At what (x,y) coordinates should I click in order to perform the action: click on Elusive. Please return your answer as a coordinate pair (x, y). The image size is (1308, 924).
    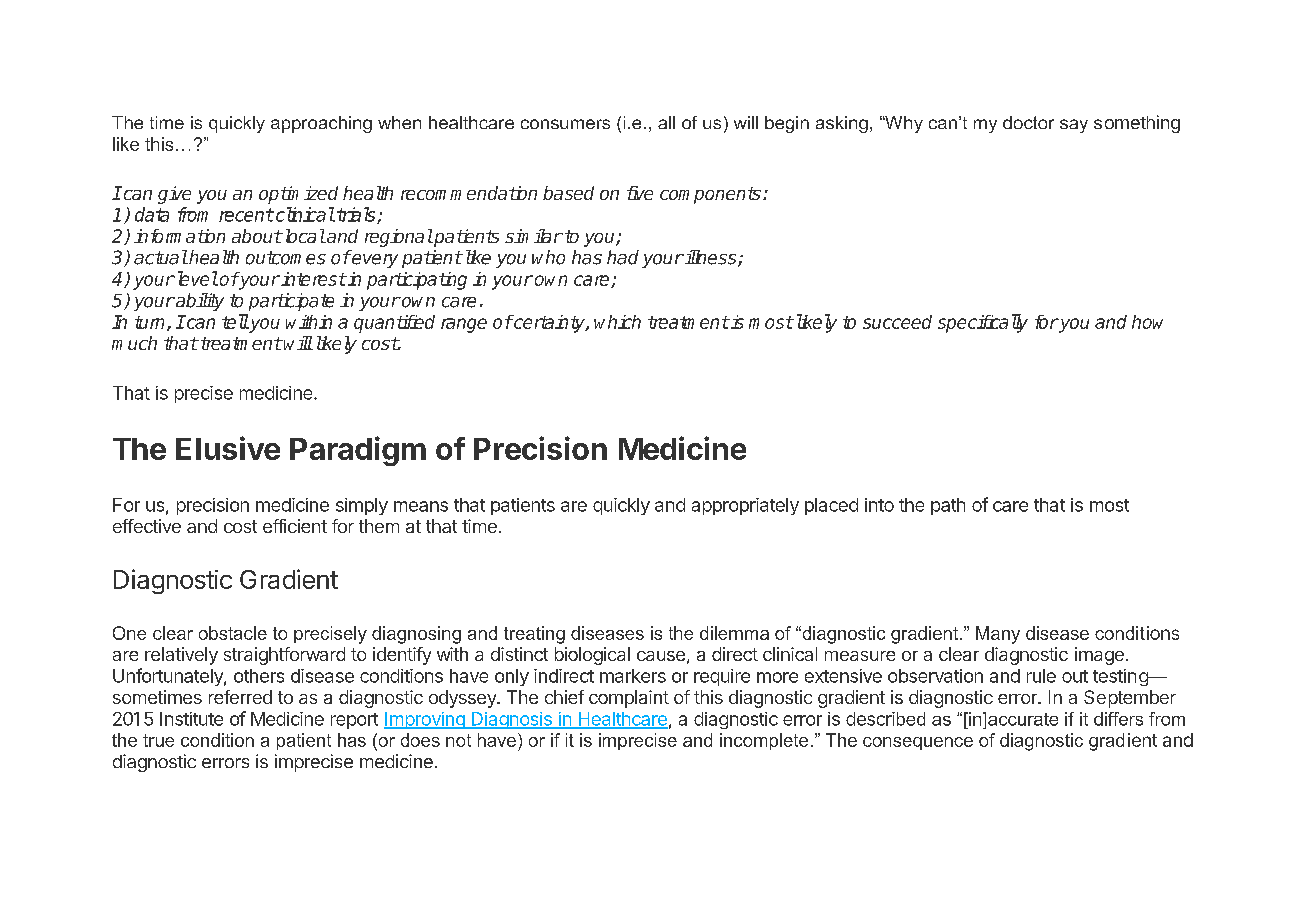
    Looking at the image, I should click on (228, 448).
